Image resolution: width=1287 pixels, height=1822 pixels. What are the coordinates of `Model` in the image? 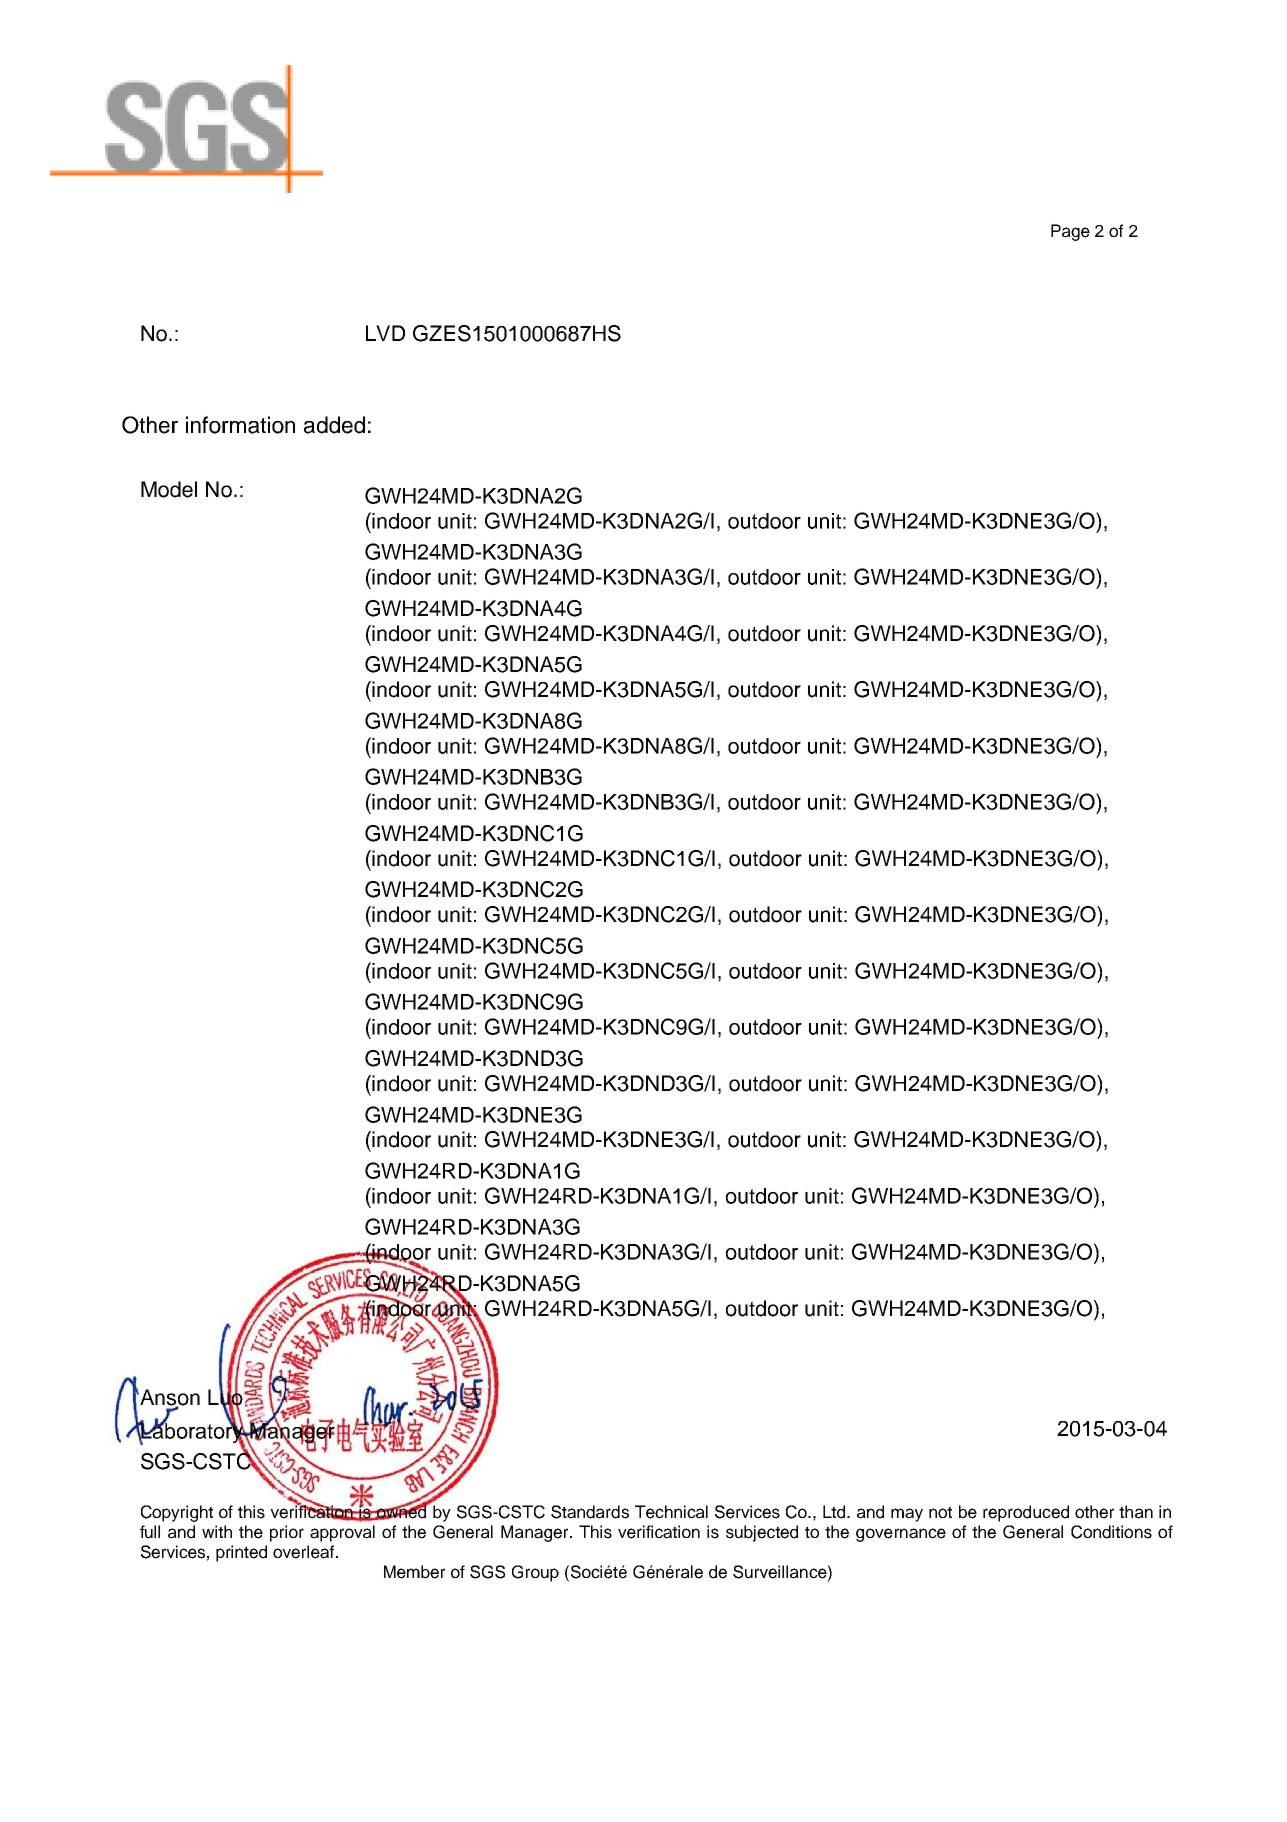 It's located at (169, 489).
